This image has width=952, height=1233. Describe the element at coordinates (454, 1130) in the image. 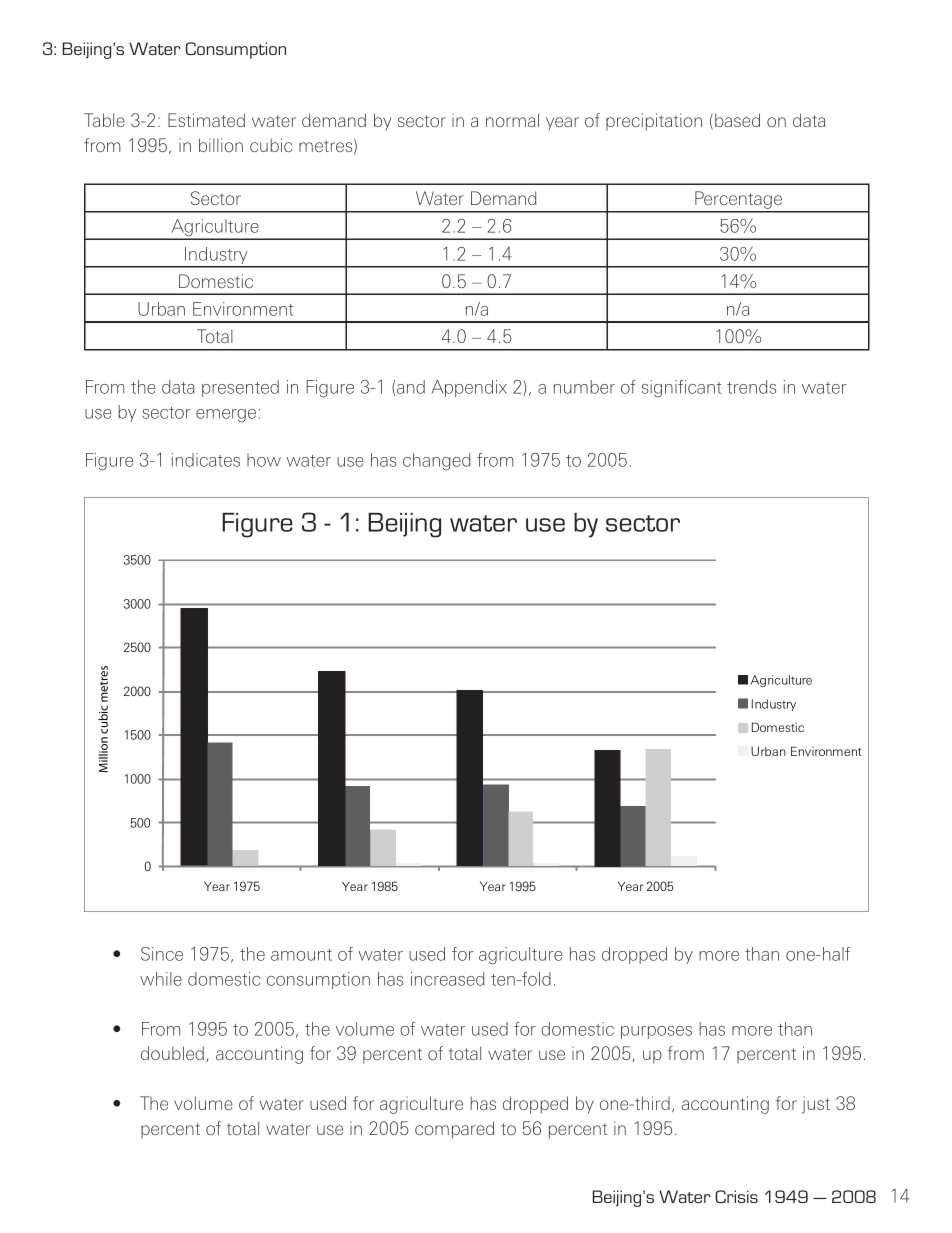

I see `compared` at that location.
